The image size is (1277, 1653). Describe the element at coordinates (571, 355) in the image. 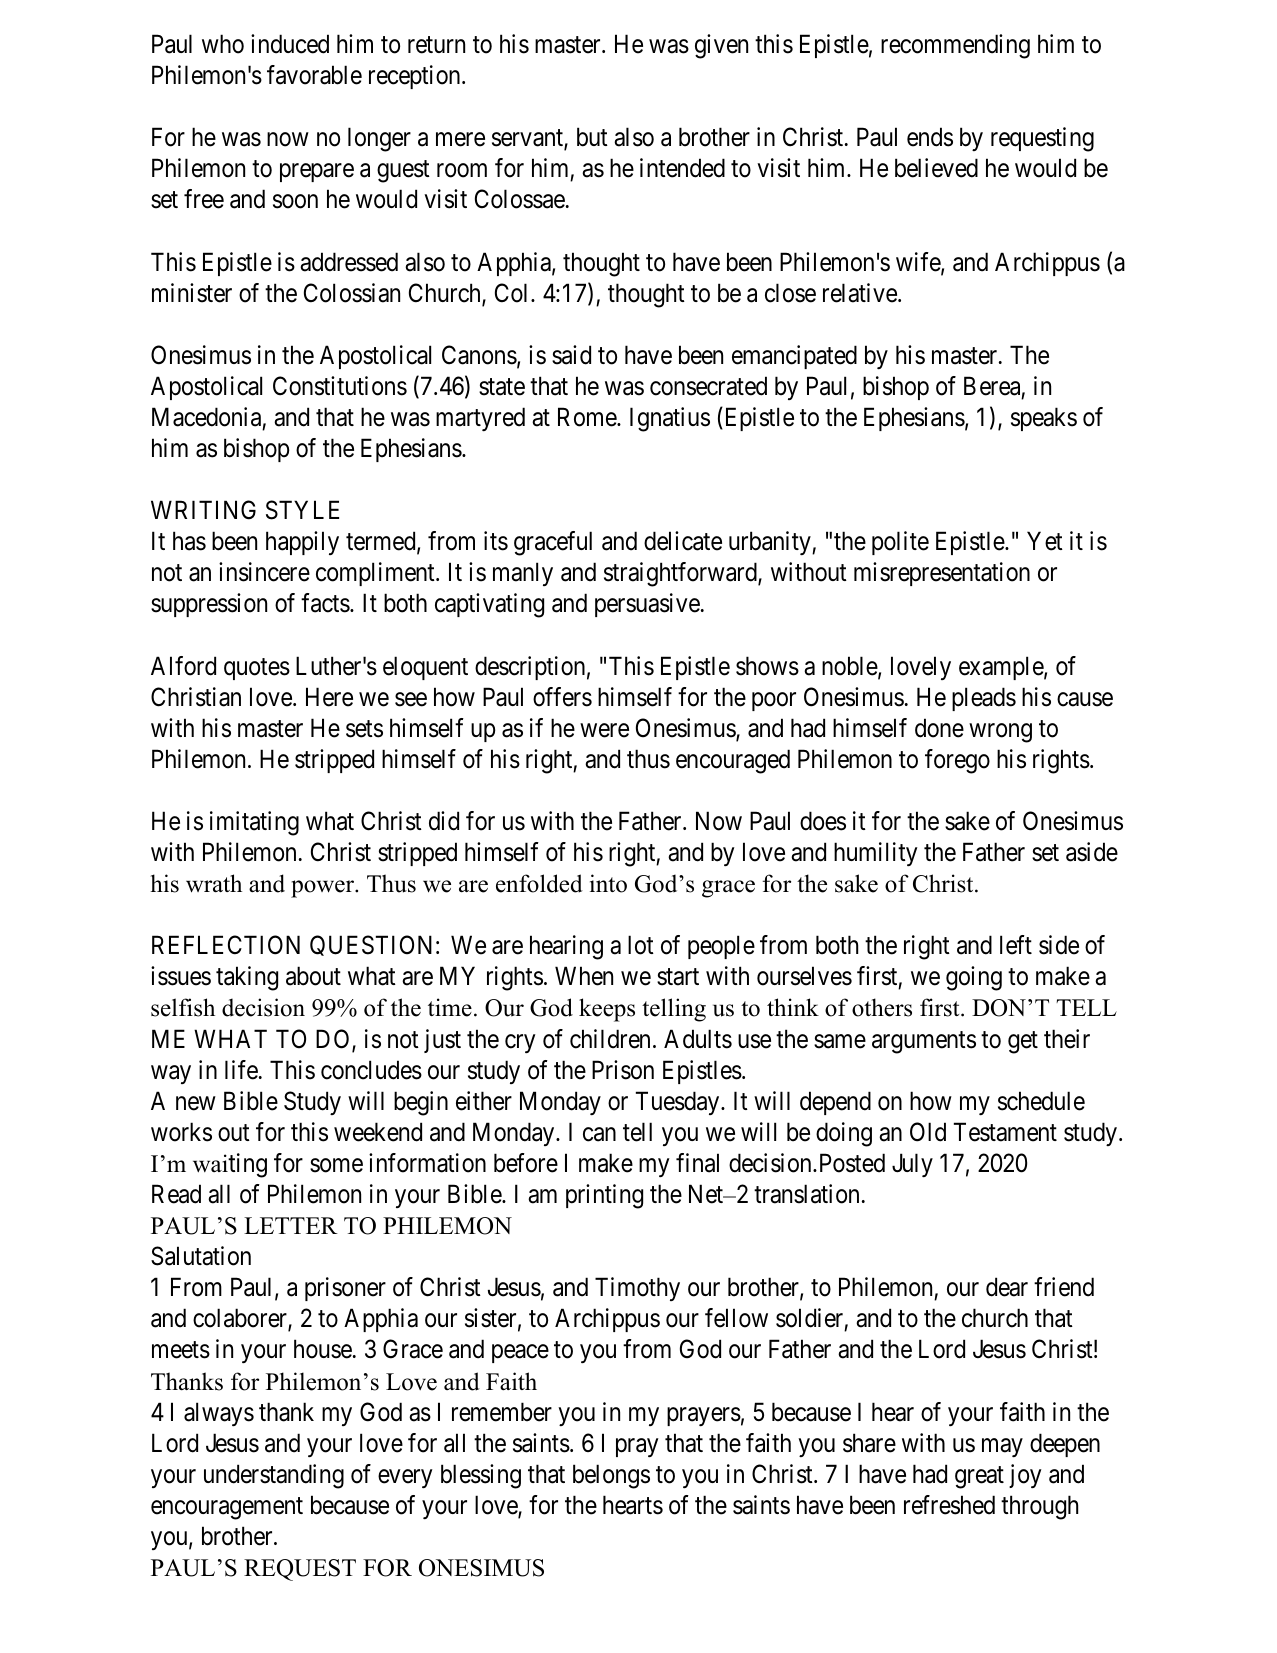

I see `said` at that location.
